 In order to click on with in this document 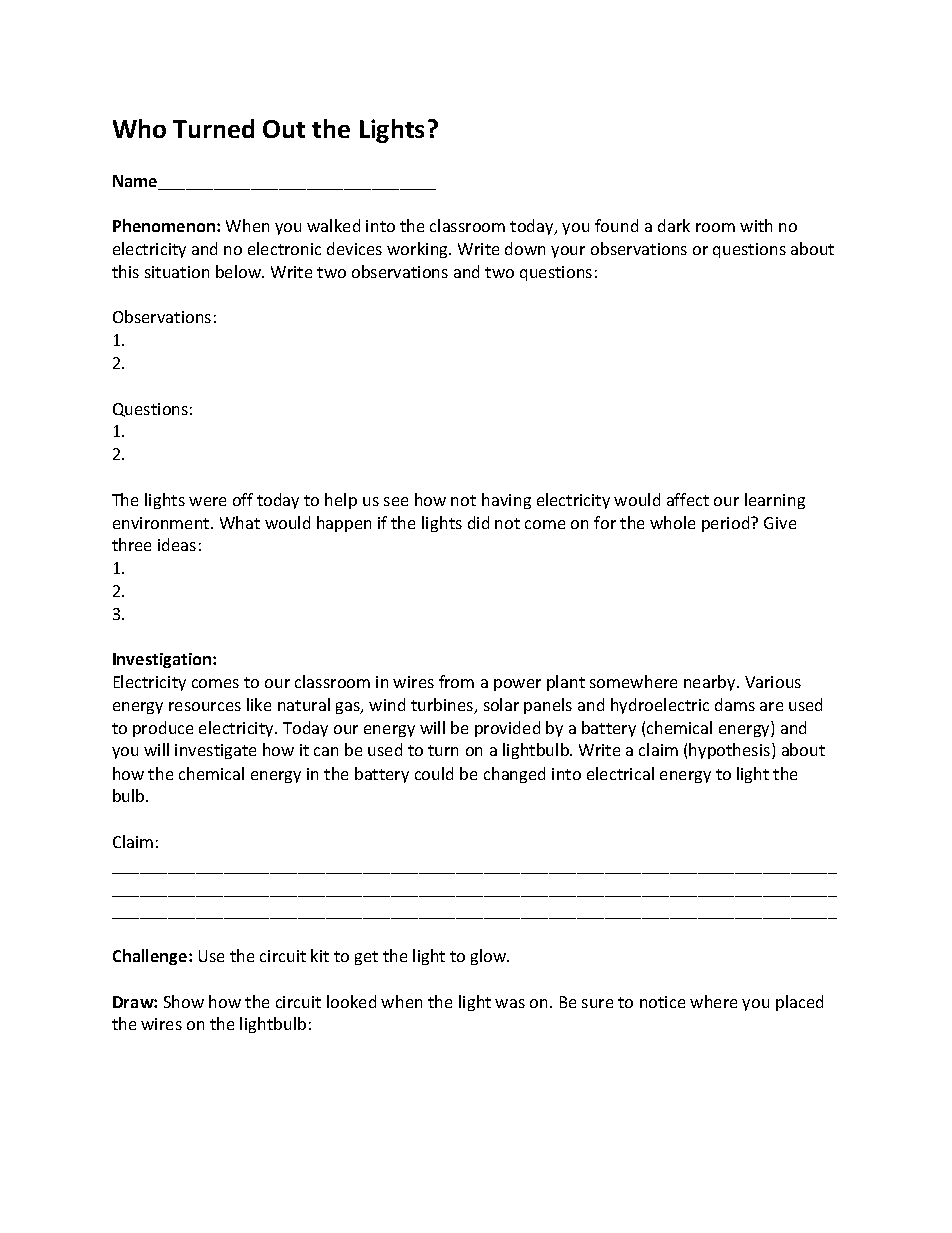, I will do `click(756, 225)`.
